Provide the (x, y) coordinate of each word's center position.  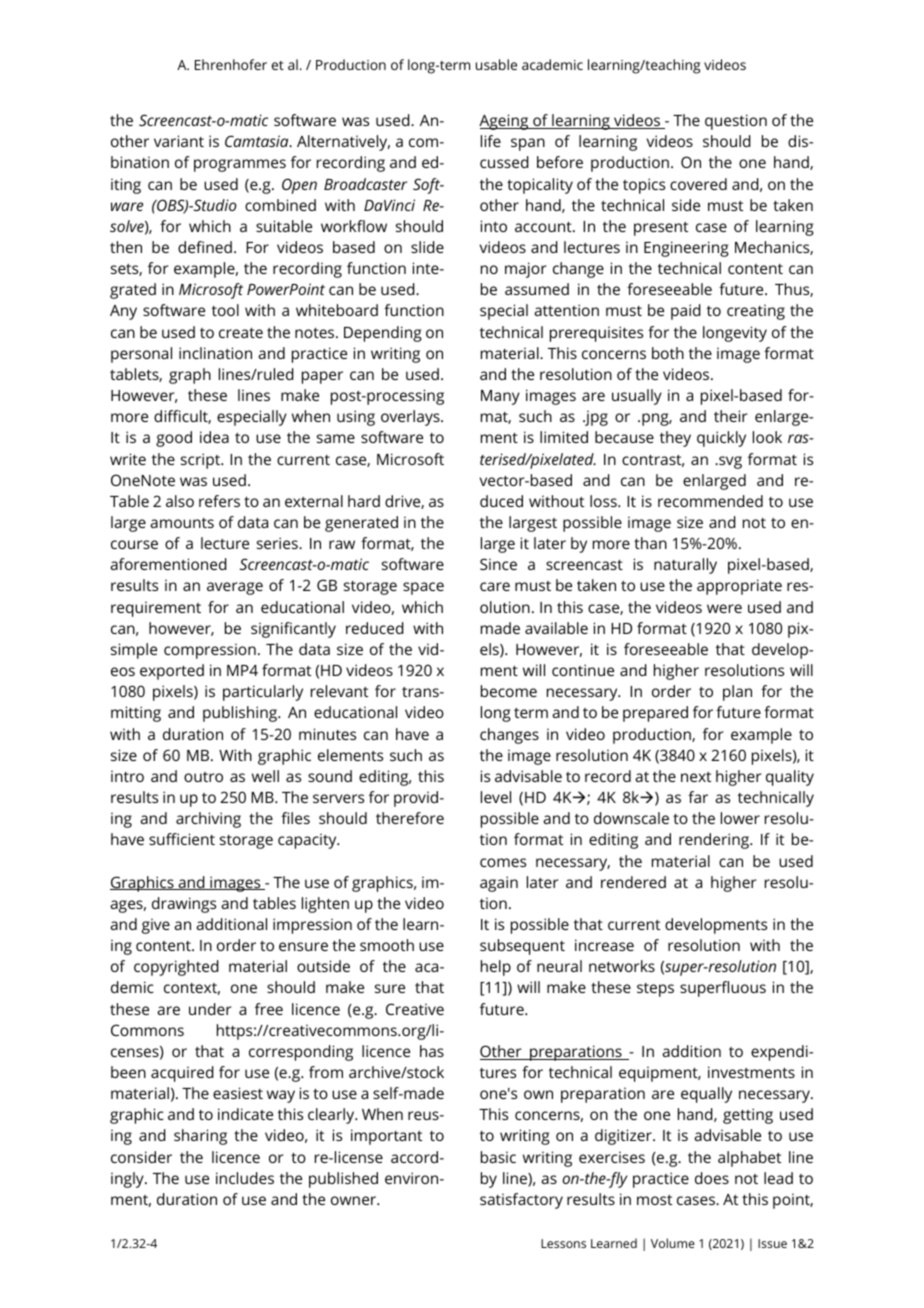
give (156, 926)
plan (737, 693)
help (496, 968)
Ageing (505, 122)
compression (210, 651)
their (731, 416)
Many (500, 397)
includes (245, 1178)
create (241, 332)
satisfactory (521, 1201)
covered (698, 184)
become (509, 691)
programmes (240, 165)
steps (655, 990)
